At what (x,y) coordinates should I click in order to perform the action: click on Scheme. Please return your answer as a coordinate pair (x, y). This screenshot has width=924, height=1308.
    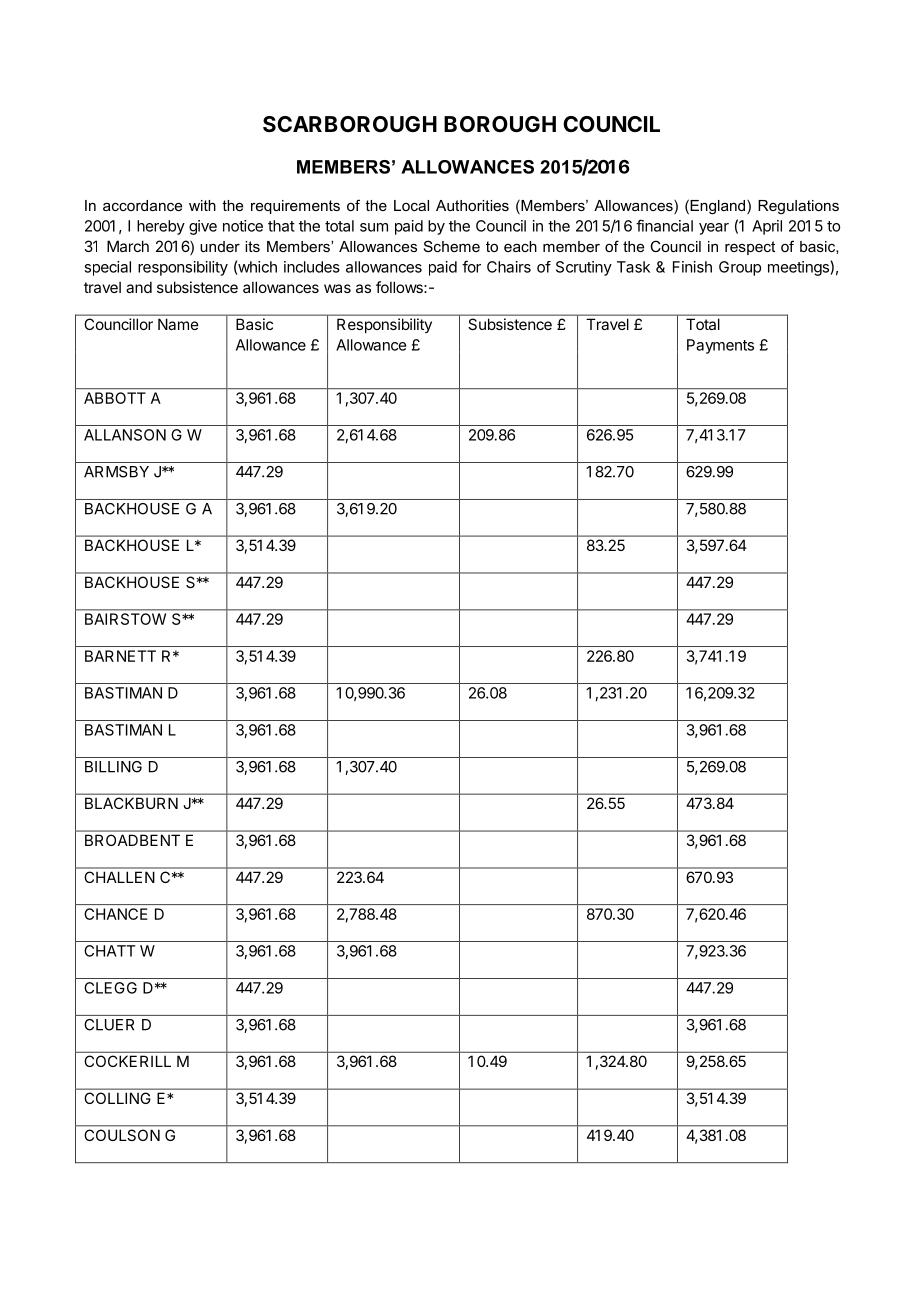
    Looking at the image, I should click on (452, 246).
